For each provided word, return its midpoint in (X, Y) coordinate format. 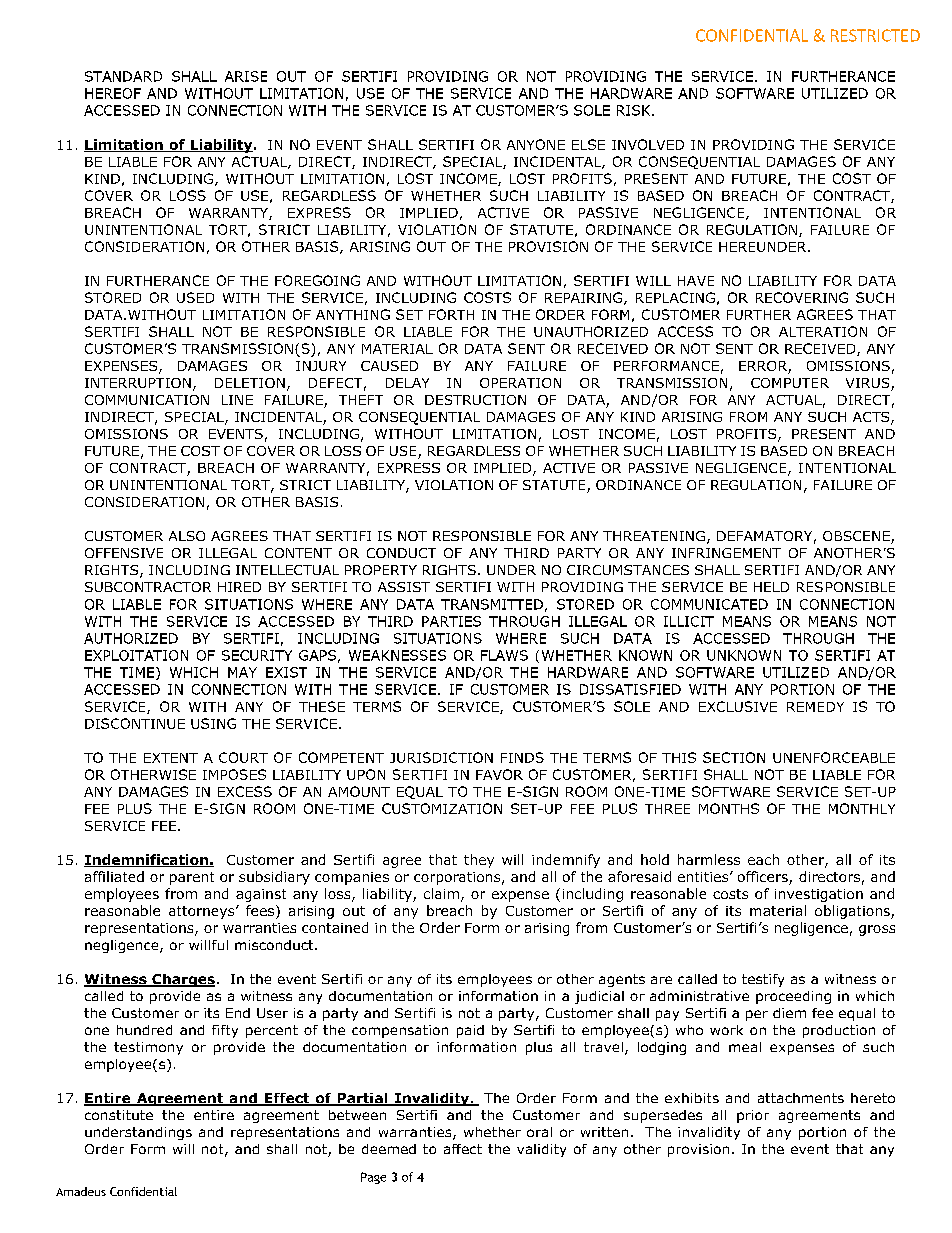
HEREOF (113, 93)
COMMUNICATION (147, 400)
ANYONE (536, 144)
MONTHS (729, 808)
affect (463, 1149)
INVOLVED (648, 144)
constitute (119, 1115)
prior (753, 1116)
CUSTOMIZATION (442, 808)
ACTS (872, 418)
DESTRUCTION (475, 400)
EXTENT (171, 758)
